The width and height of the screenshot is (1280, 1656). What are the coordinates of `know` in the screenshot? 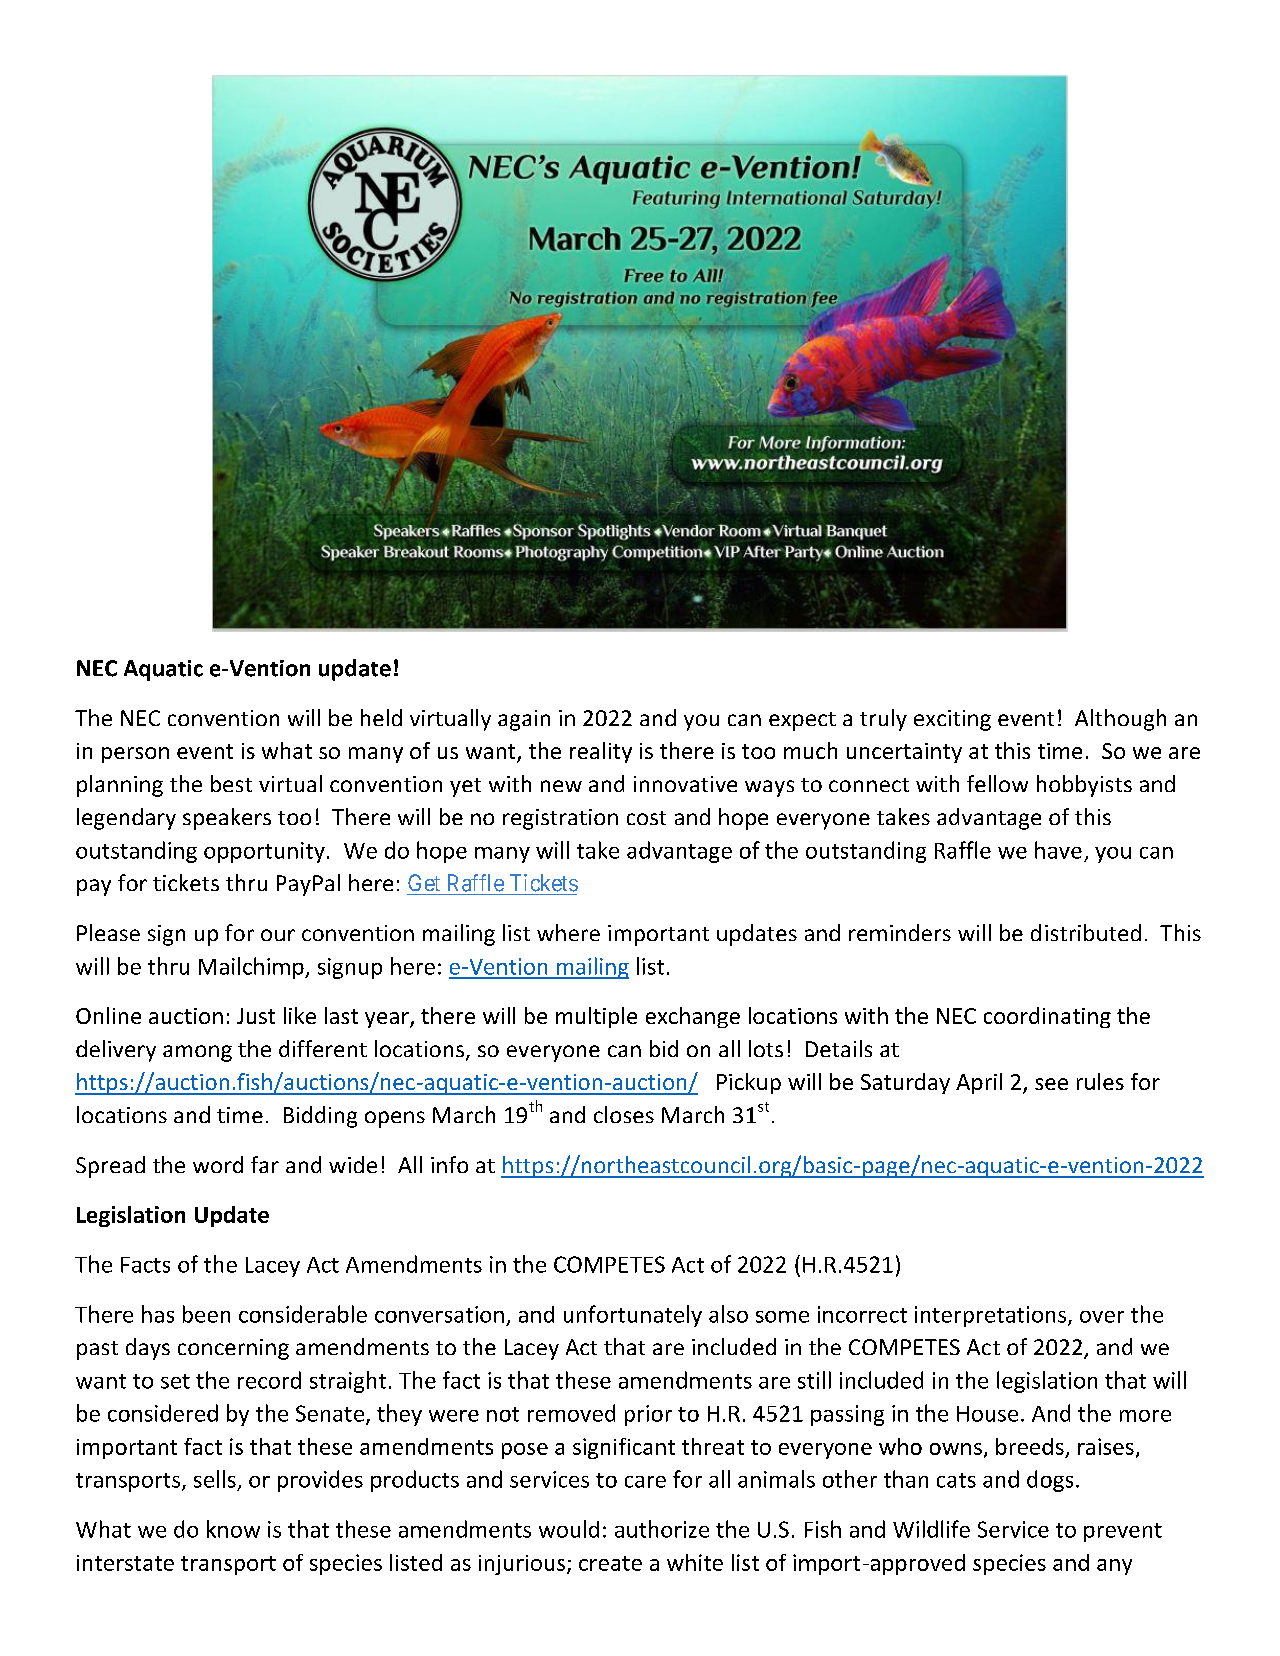 It's located at (233, 1529).
